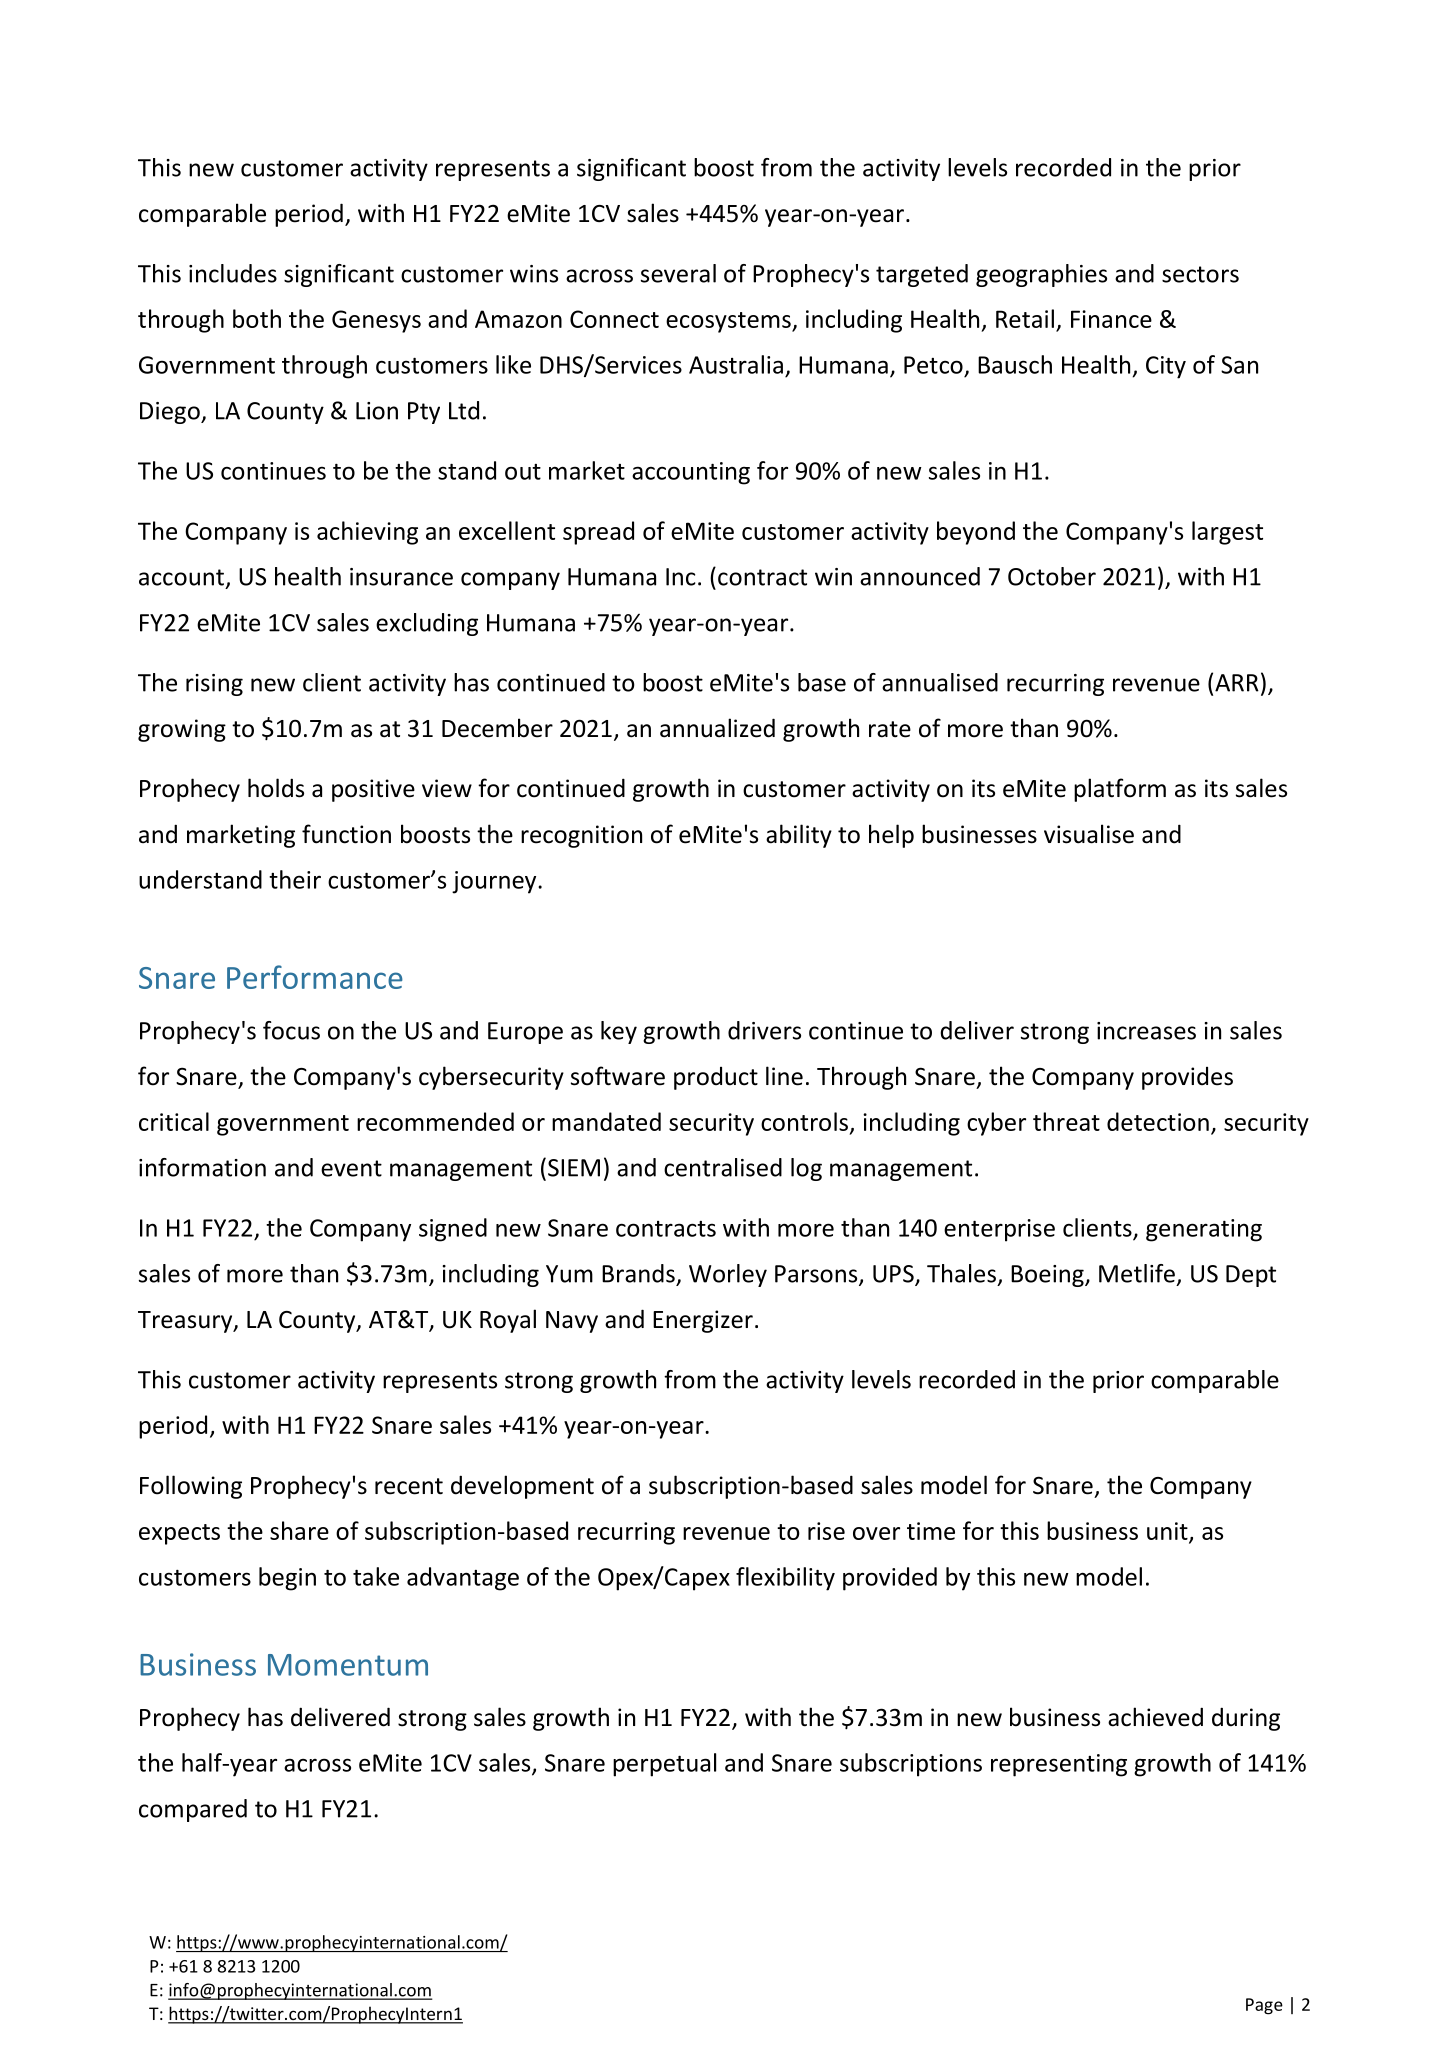 This image has height=2050, width=1449. What do you see at coordinates (1264, 2006) in the image?
I see `Page` at bounding box center [1264, 2006].
